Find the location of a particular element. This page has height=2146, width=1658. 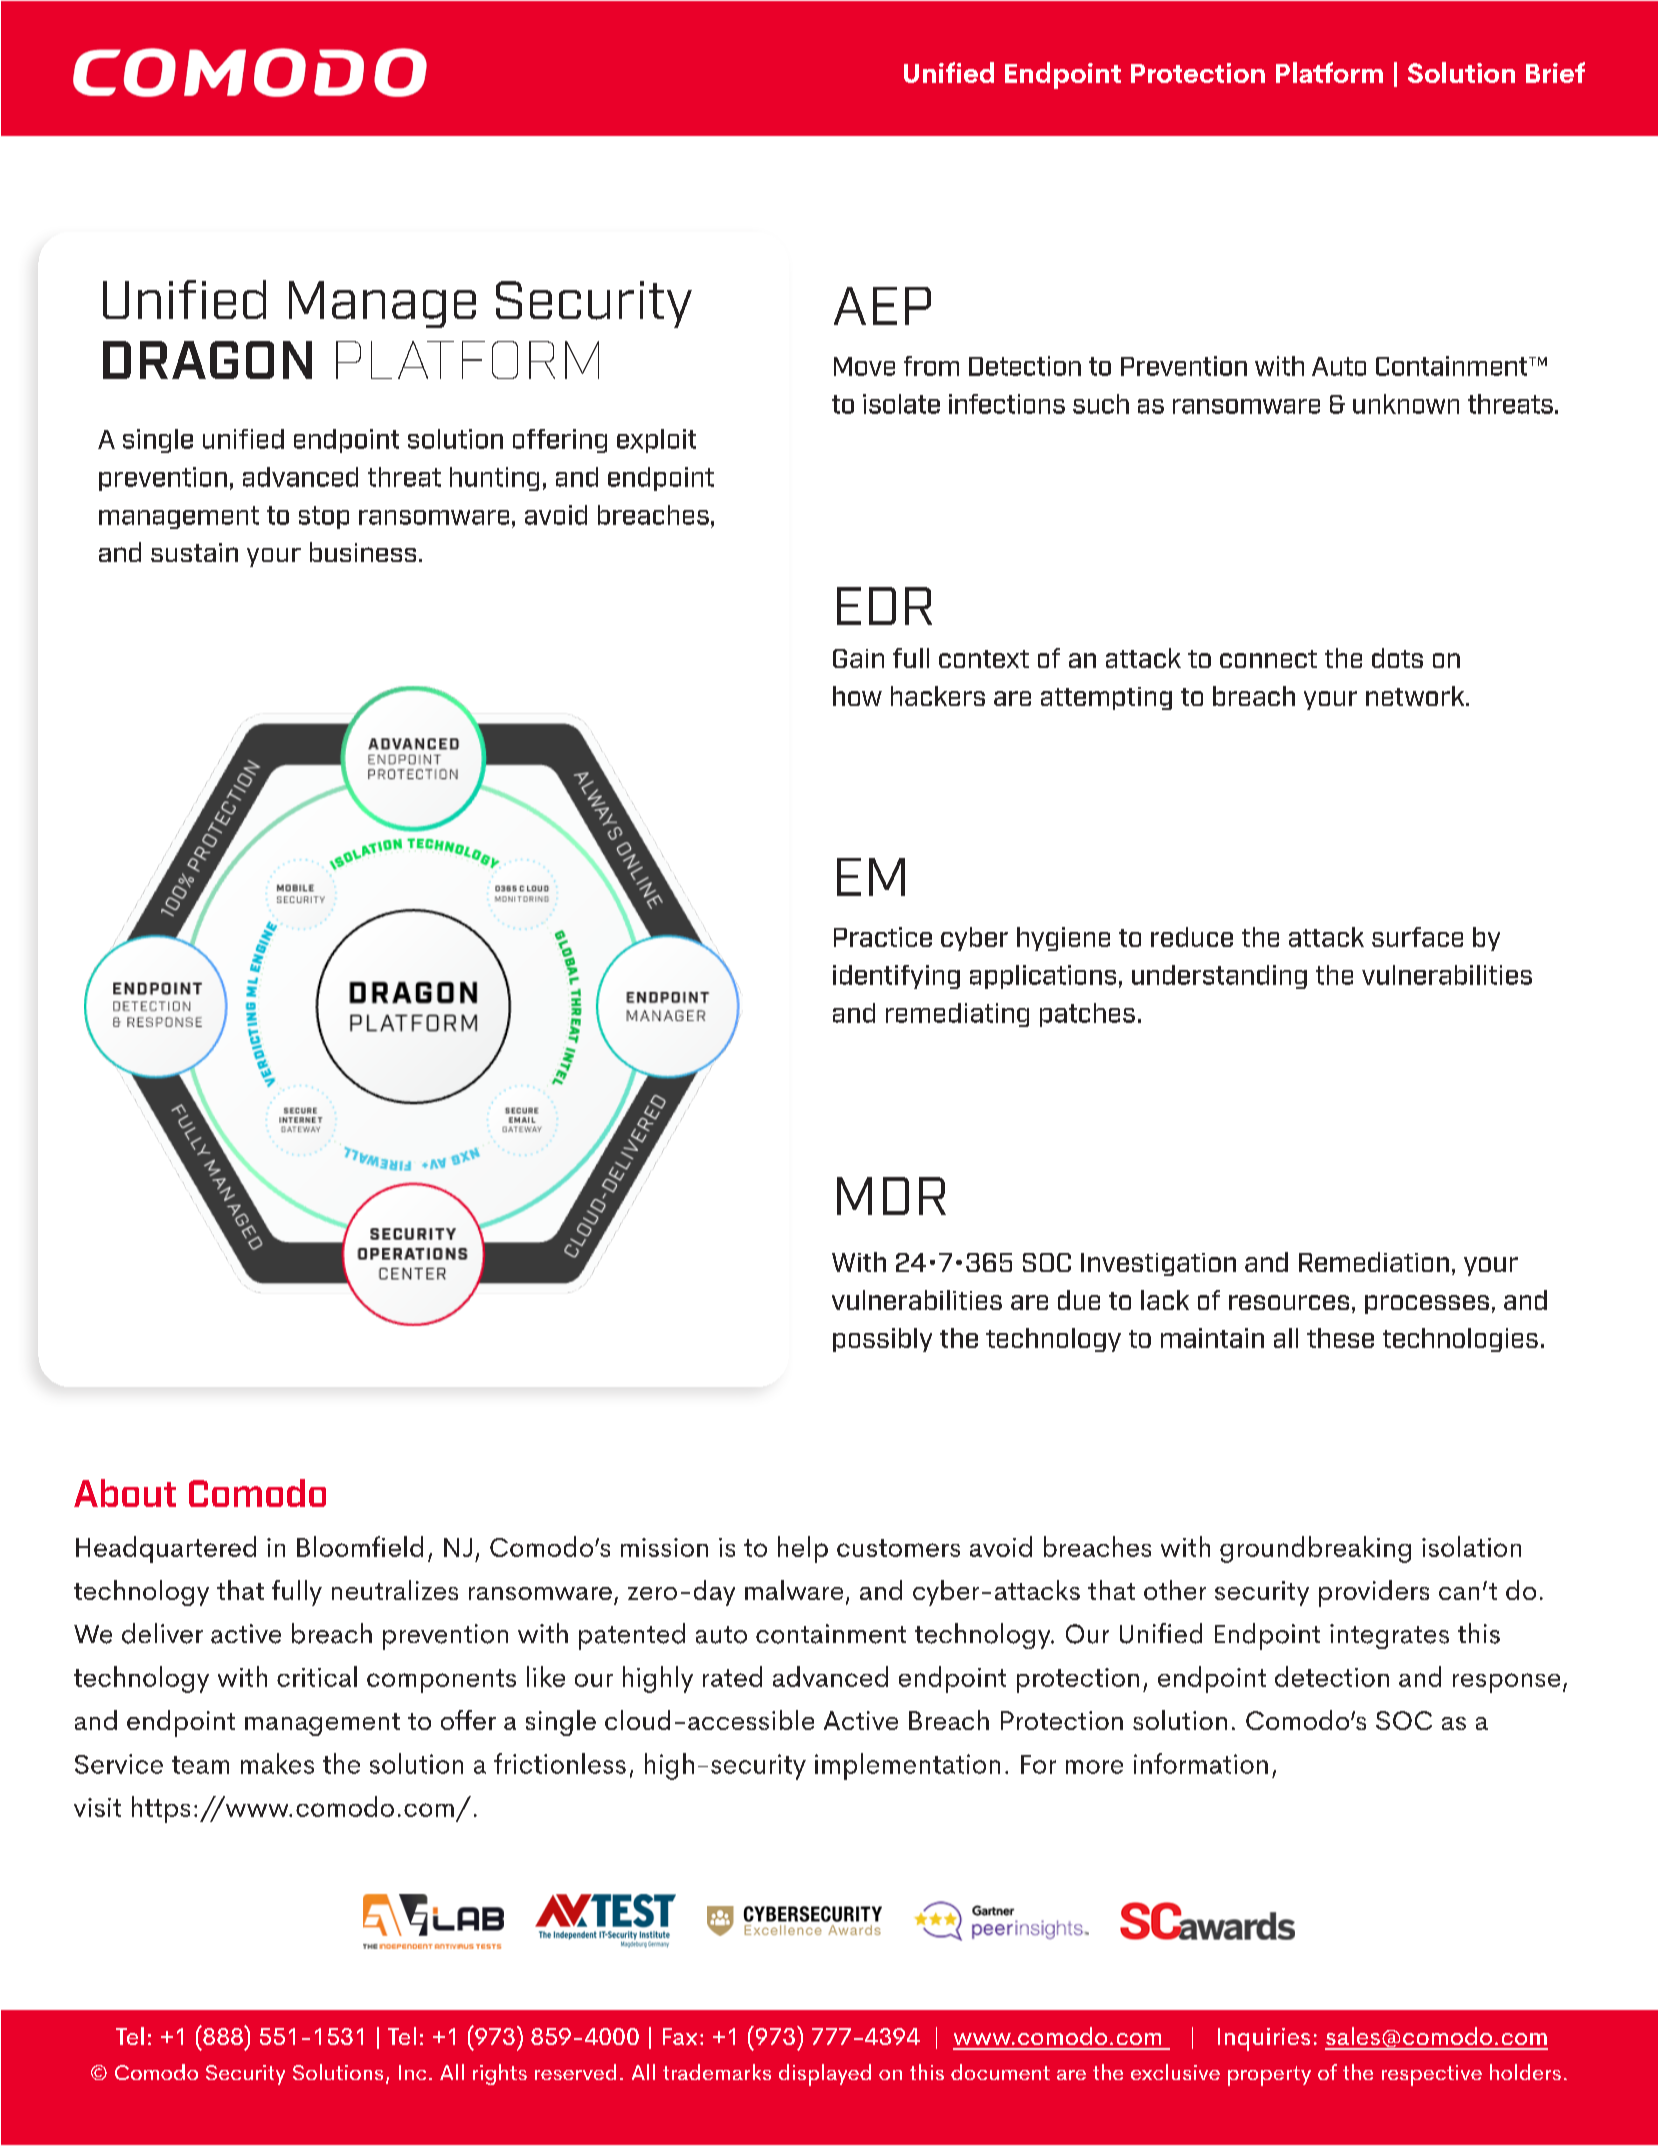

About is located at coordinates (125, 1493).
